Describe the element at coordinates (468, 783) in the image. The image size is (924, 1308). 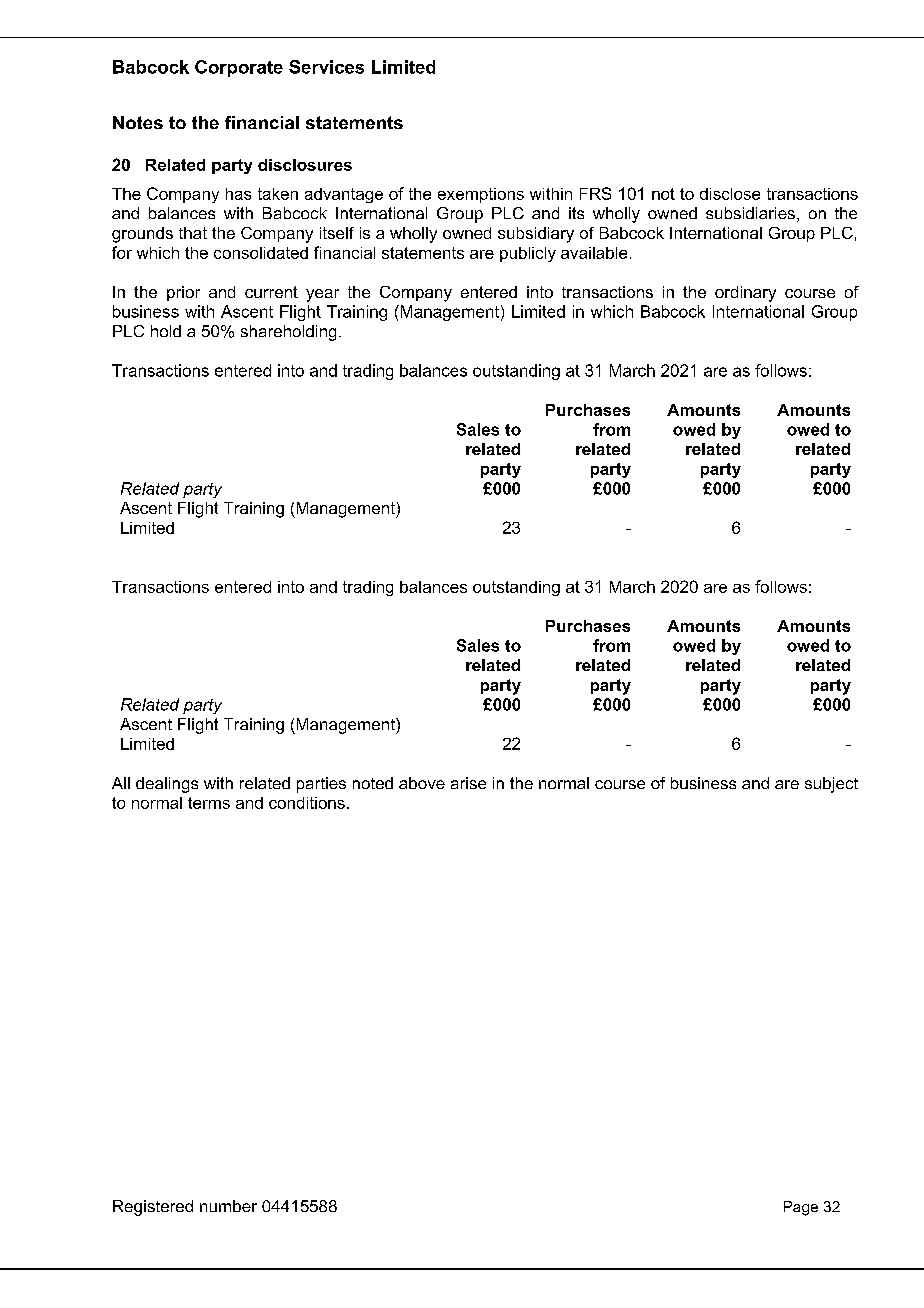
I see `arise` at that location.
